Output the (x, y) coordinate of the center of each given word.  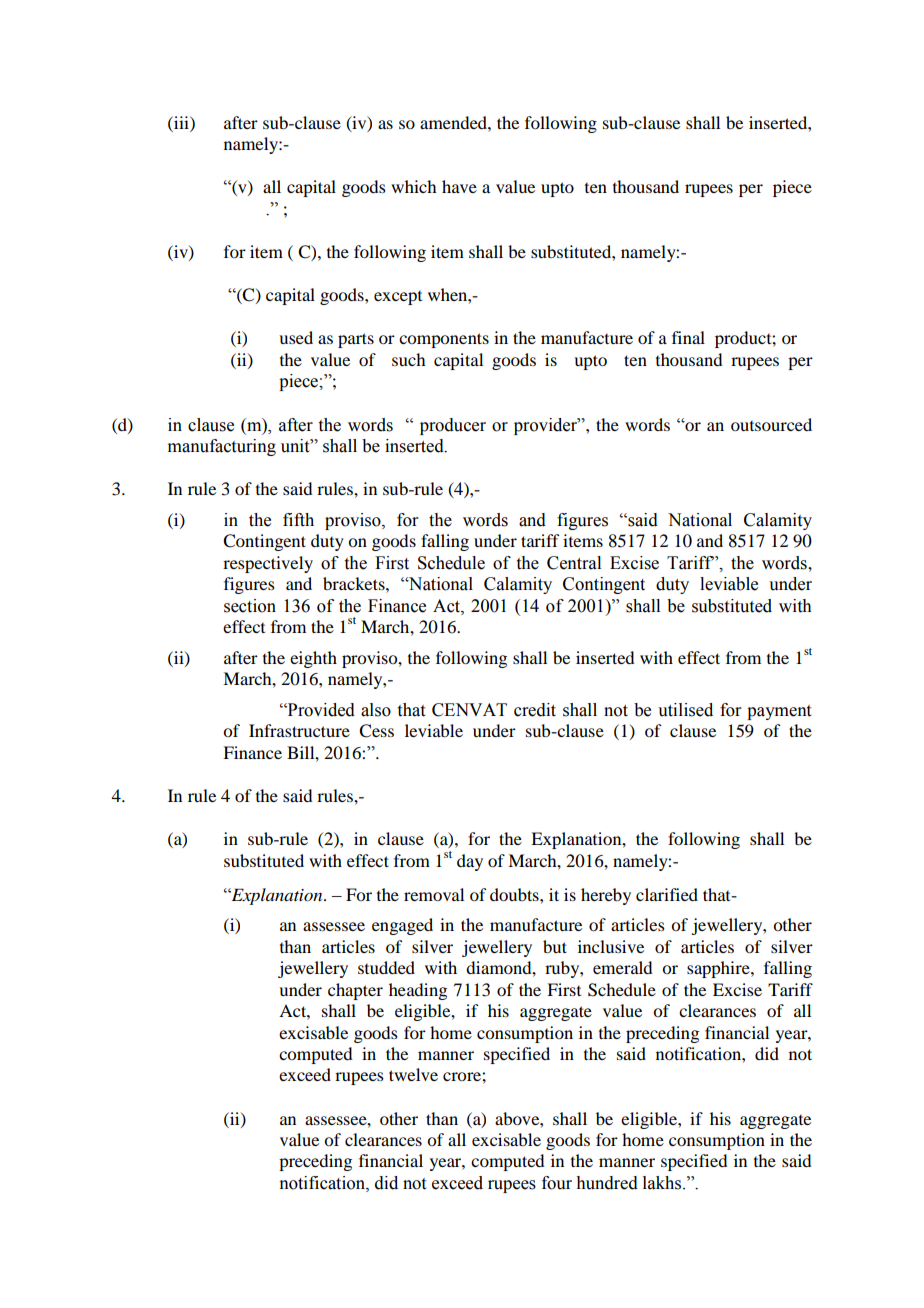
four (557, 1183)
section (250, 606)
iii (181, 122)
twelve (413, 1074)
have (459, 186)
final (688, 337)
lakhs (663, 1183)
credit (535, 710)
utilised (685, 710)
